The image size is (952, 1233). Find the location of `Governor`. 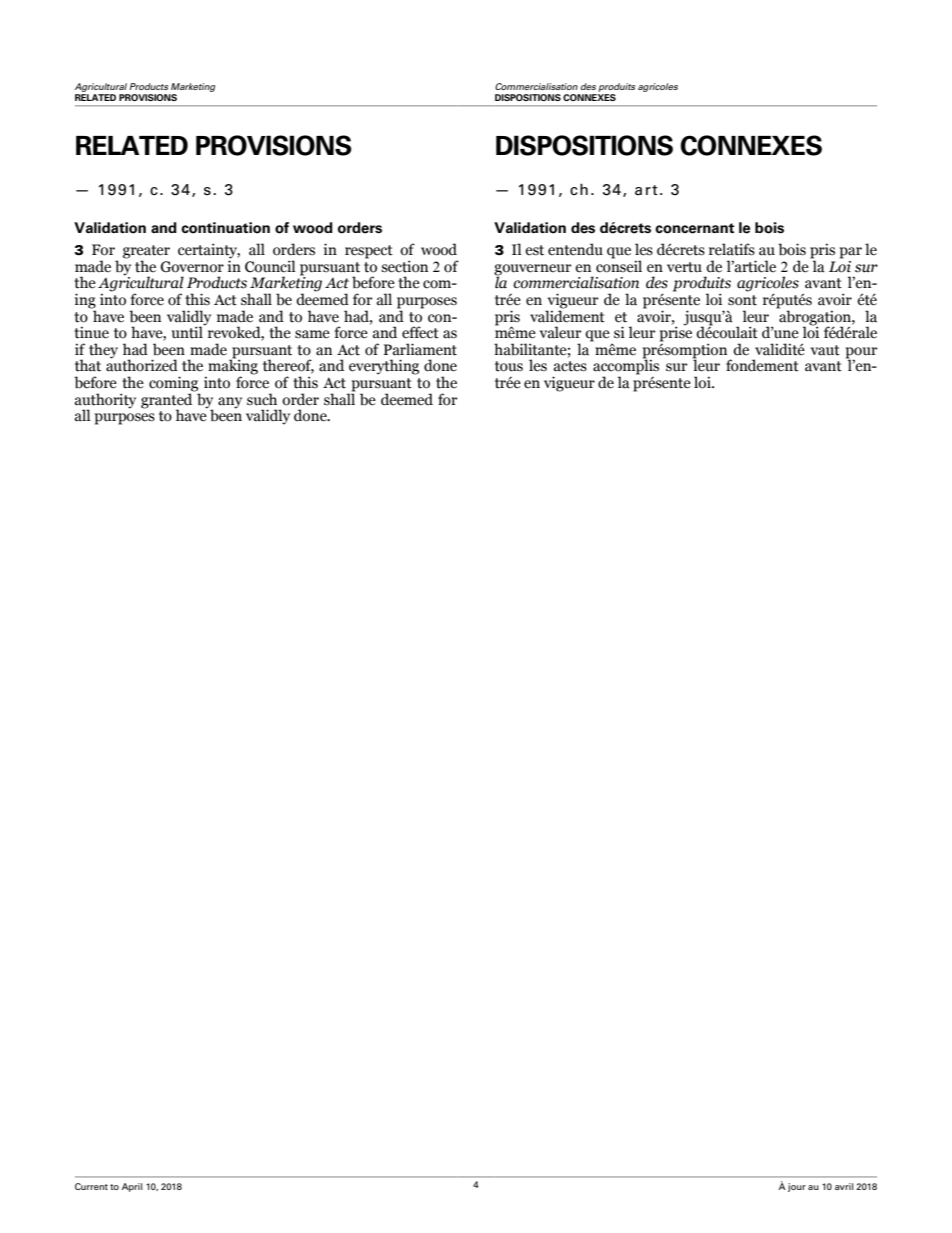

Governor is located at coordinates (192, 267).
